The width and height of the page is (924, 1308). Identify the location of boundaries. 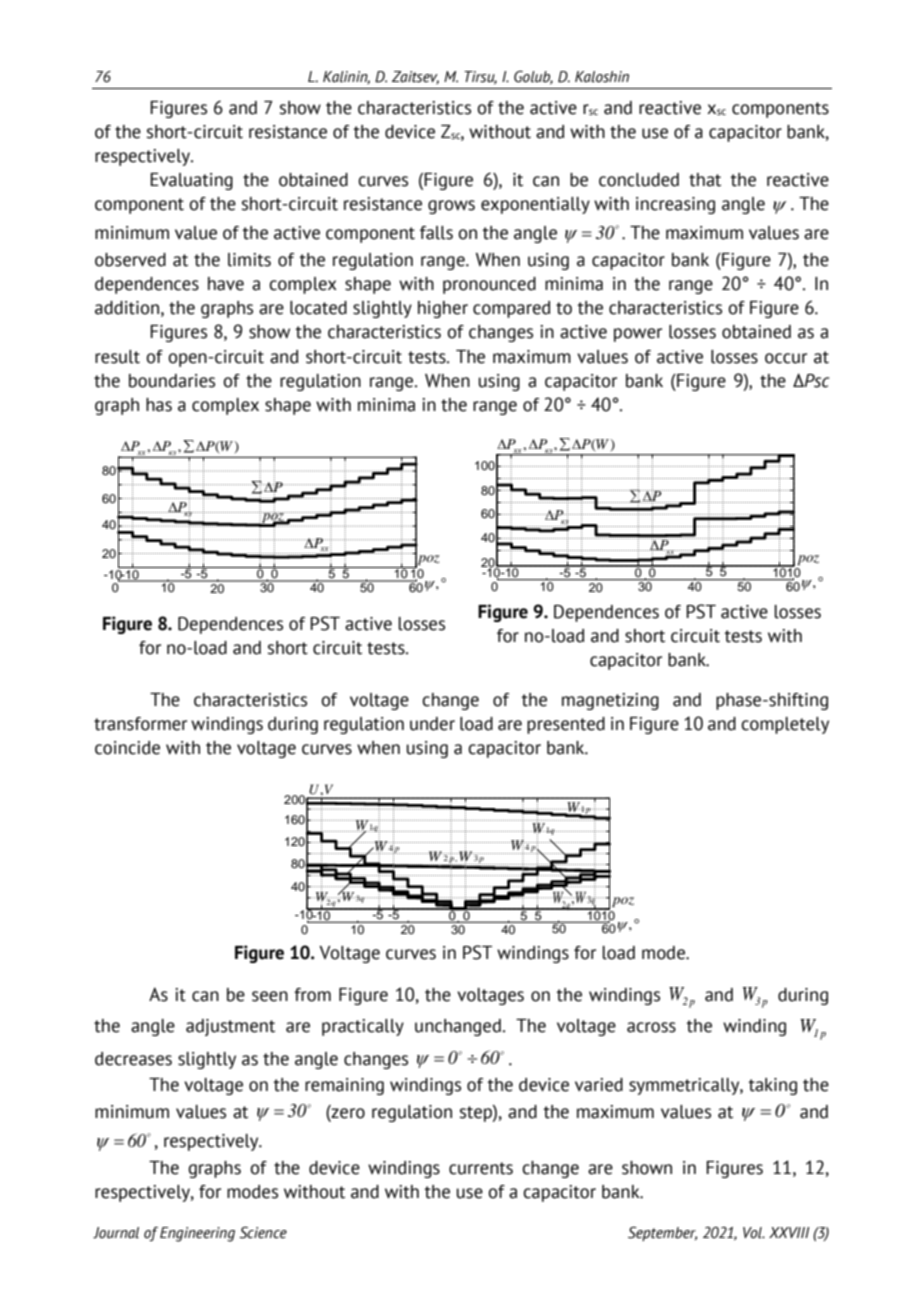
(172, 381).
